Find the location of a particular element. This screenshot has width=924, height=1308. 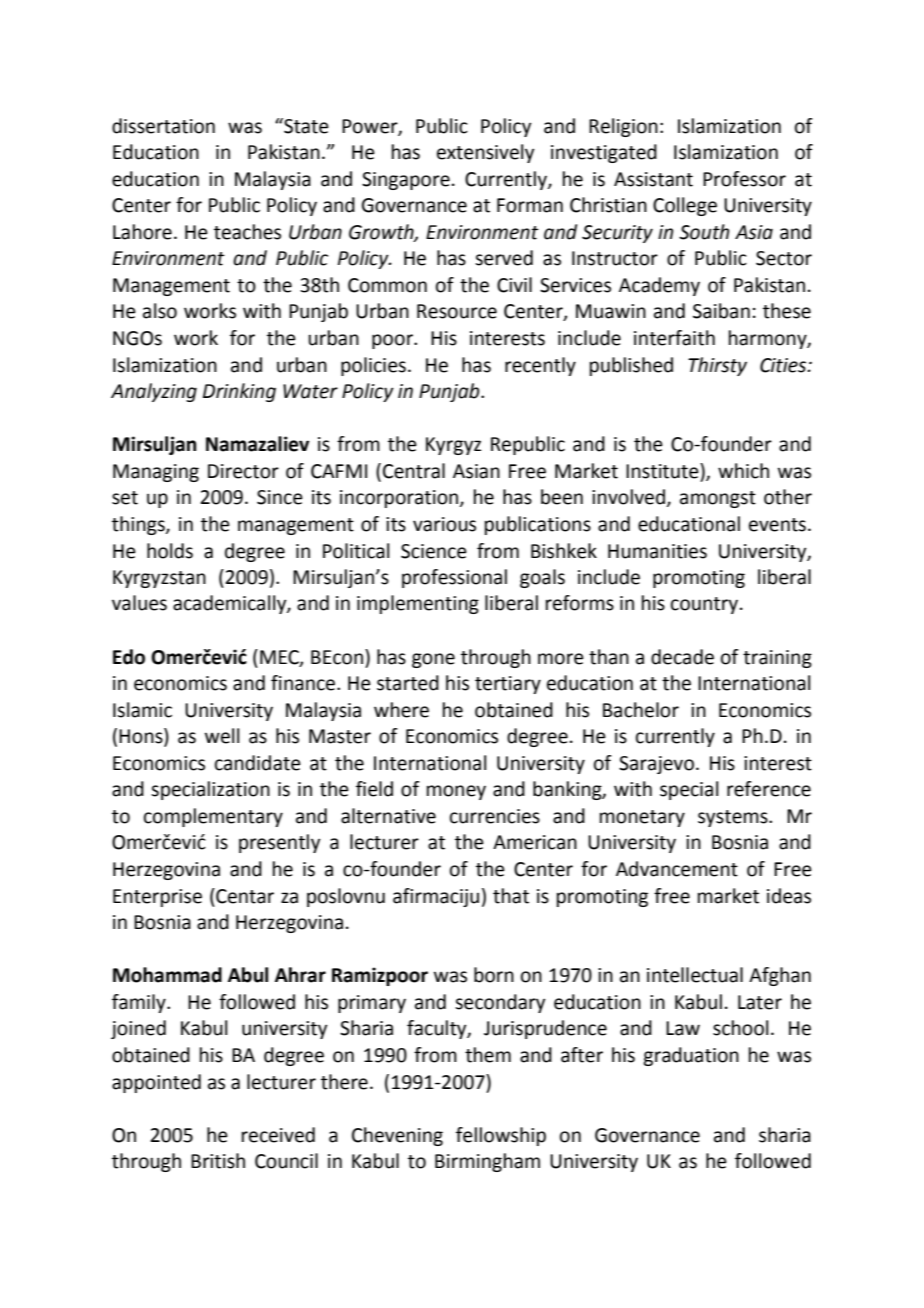

Humanities is located at coordinates (657, 551).
